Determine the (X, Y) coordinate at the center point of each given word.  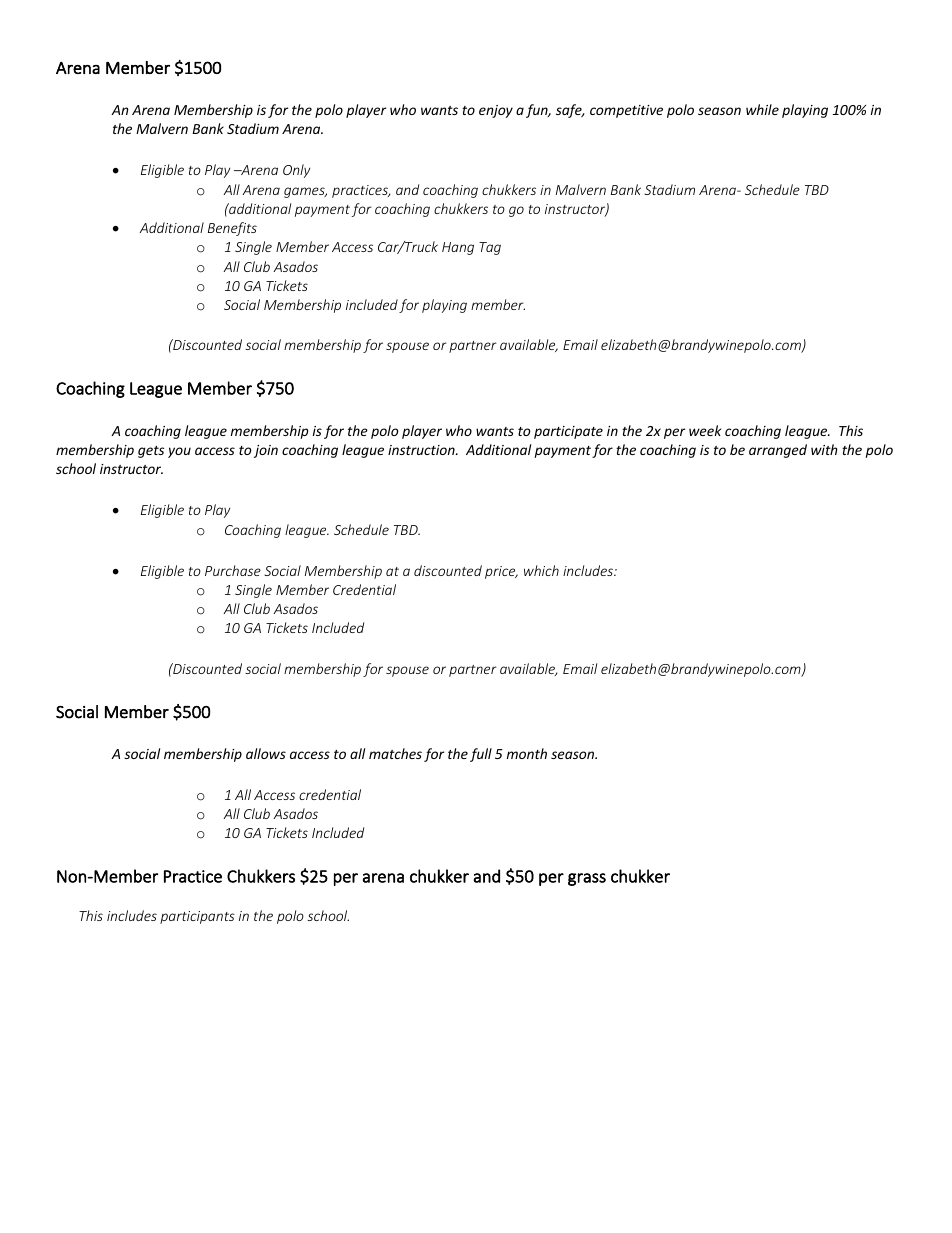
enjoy (496, 111)
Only (296, 171)
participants (197, 917)
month (527, 753)
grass (587, 879)
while (762, 109)
